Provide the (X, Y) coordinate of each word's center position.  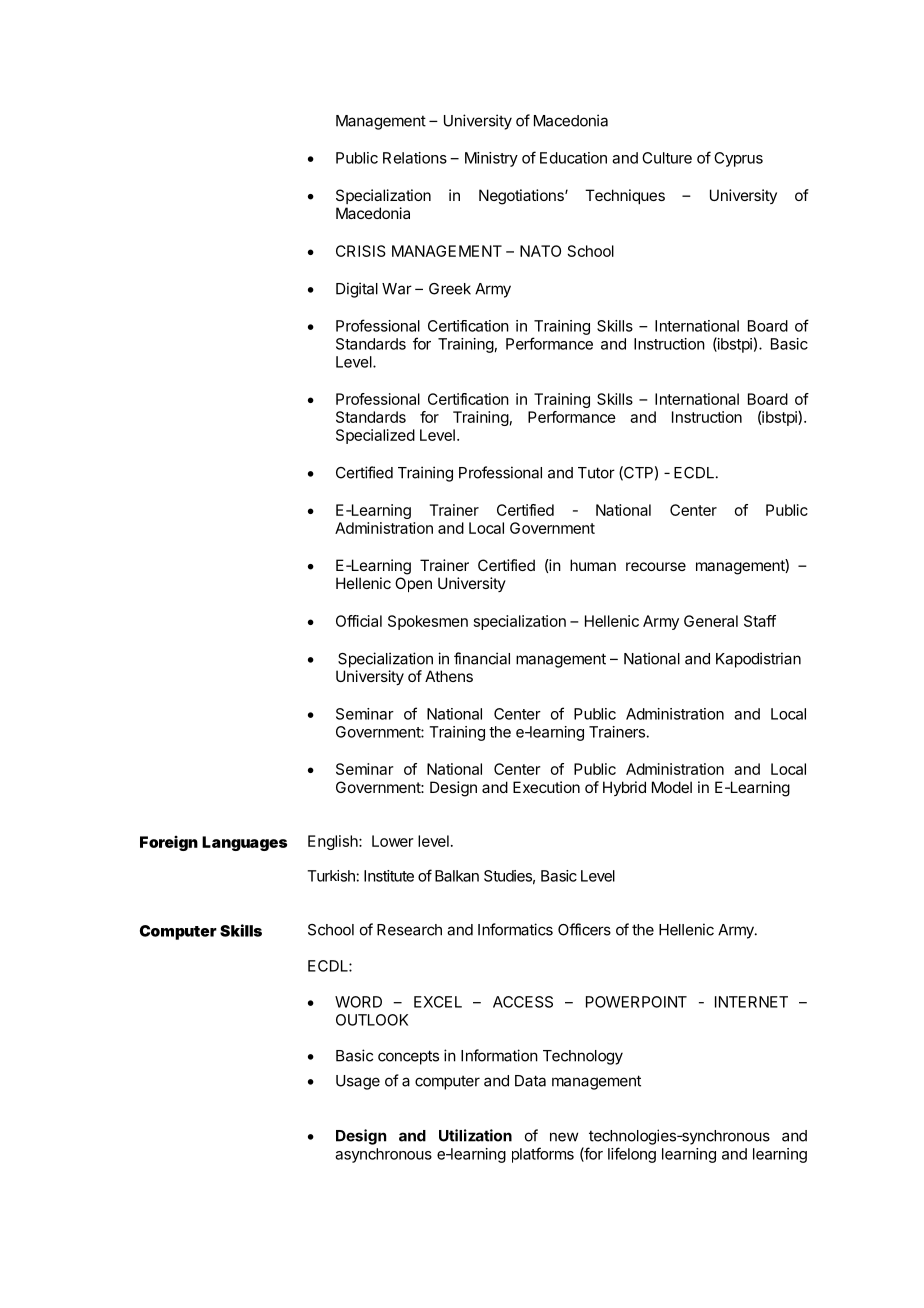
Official (359, 621)
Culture (667, 158)
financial (482, 658)
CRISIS (361, 251)
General (711, 621)
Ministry (491, 159)
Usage (358, 1082)
